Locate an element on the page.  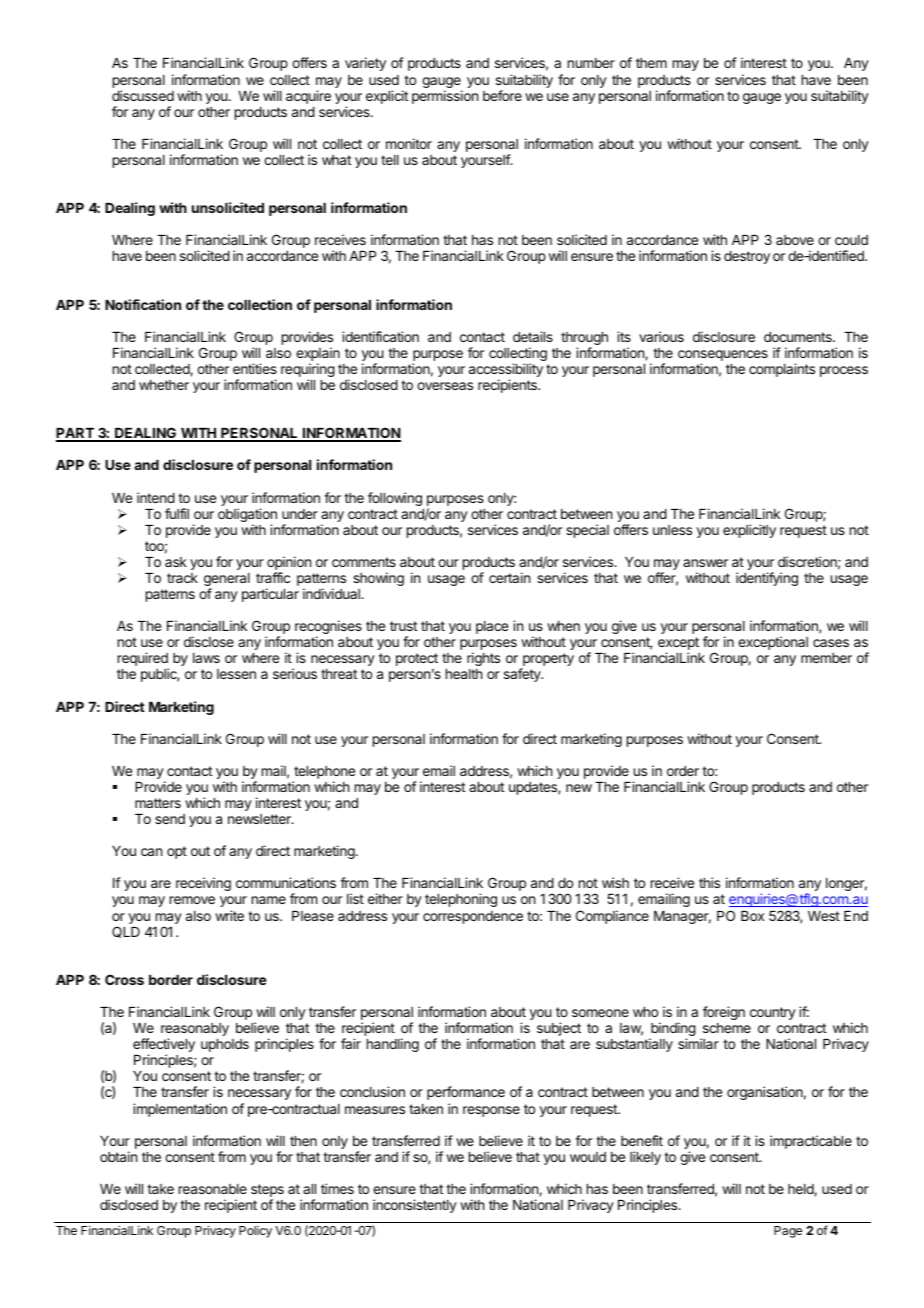
laws is located at coordinates (206, 658).
